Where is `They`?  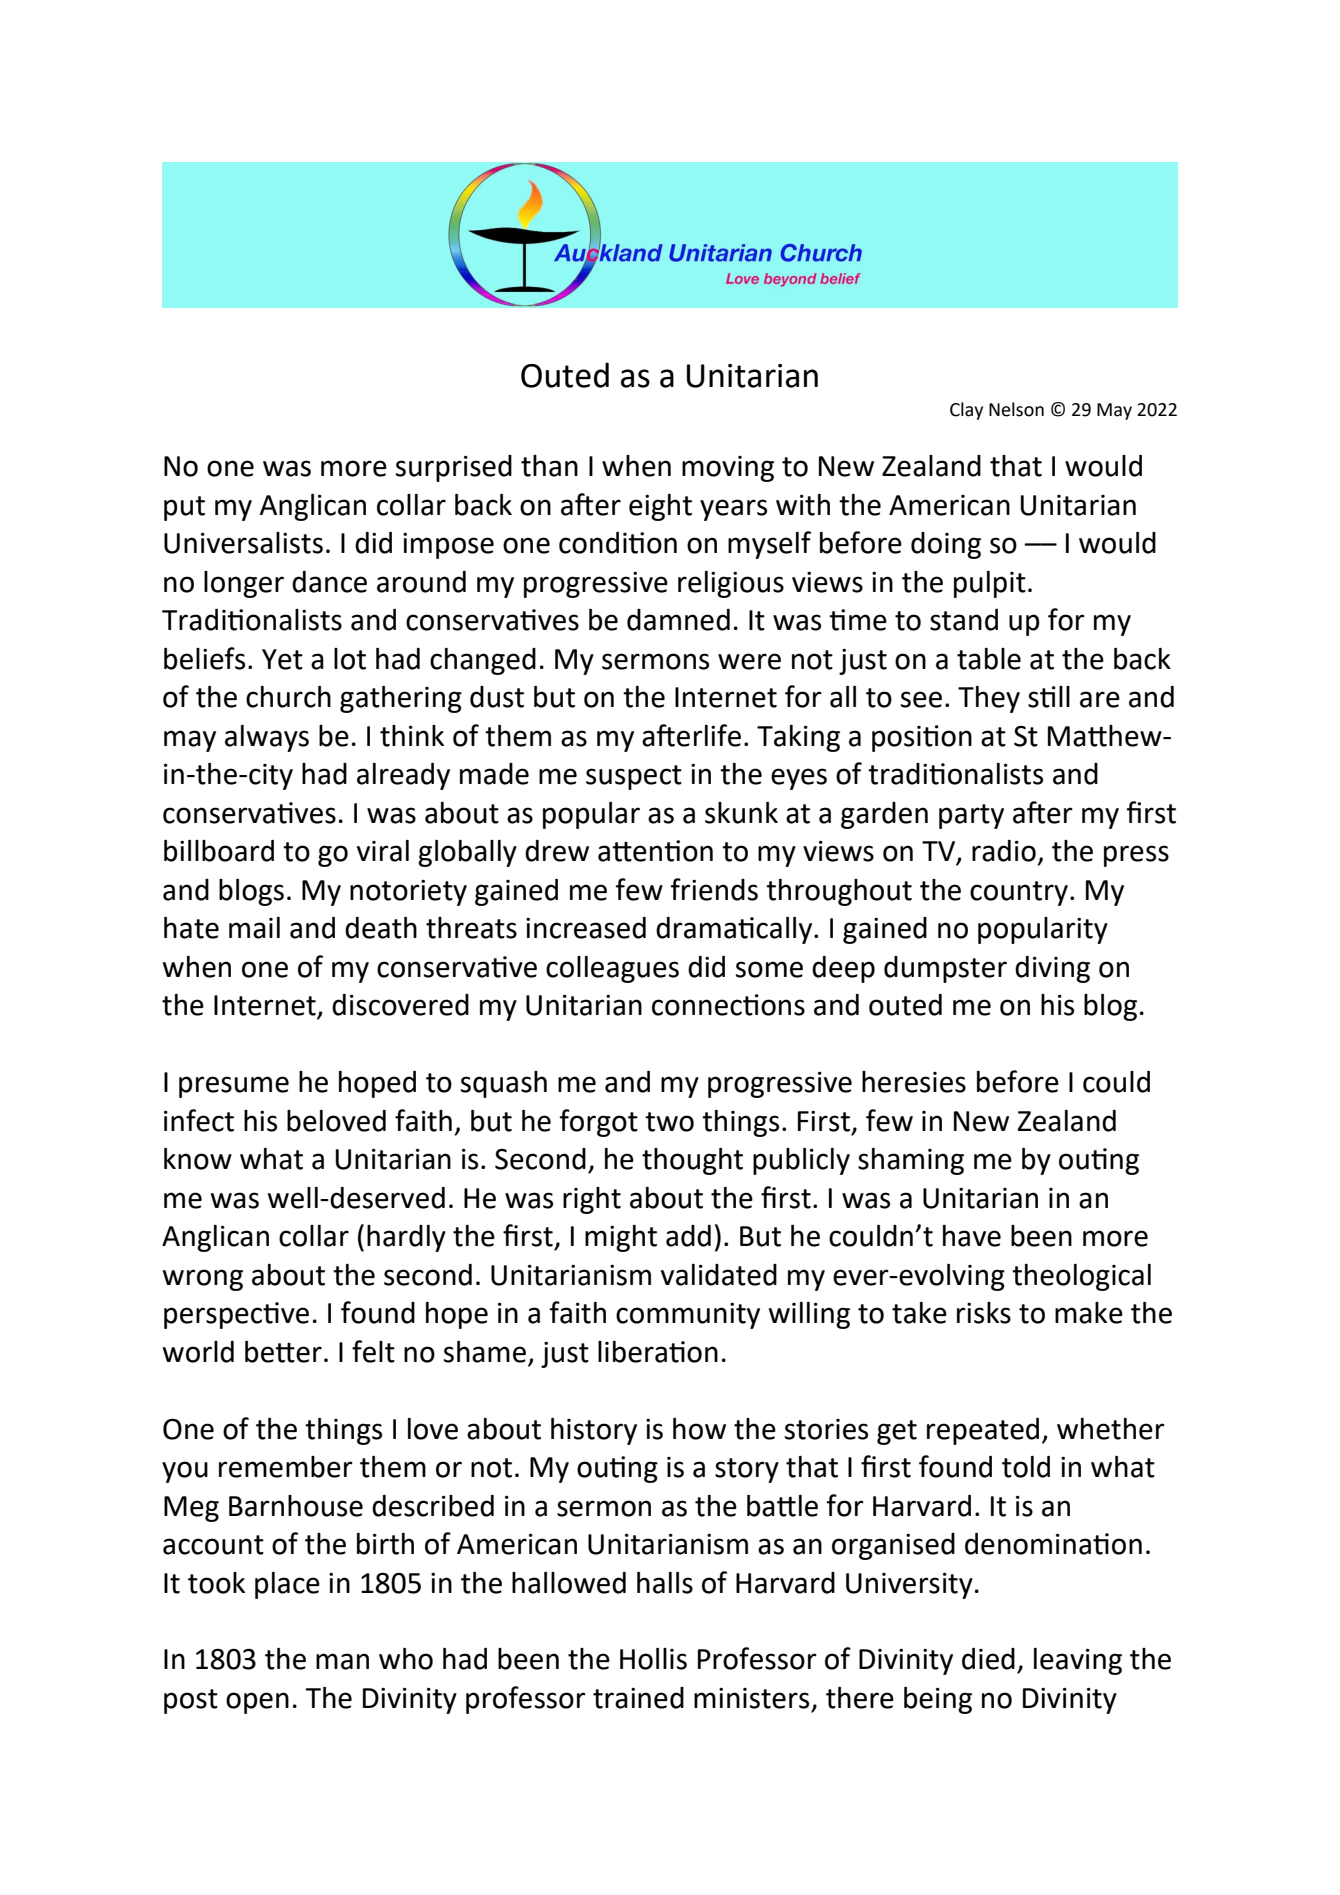 They is located at coordinates (989, 699).
